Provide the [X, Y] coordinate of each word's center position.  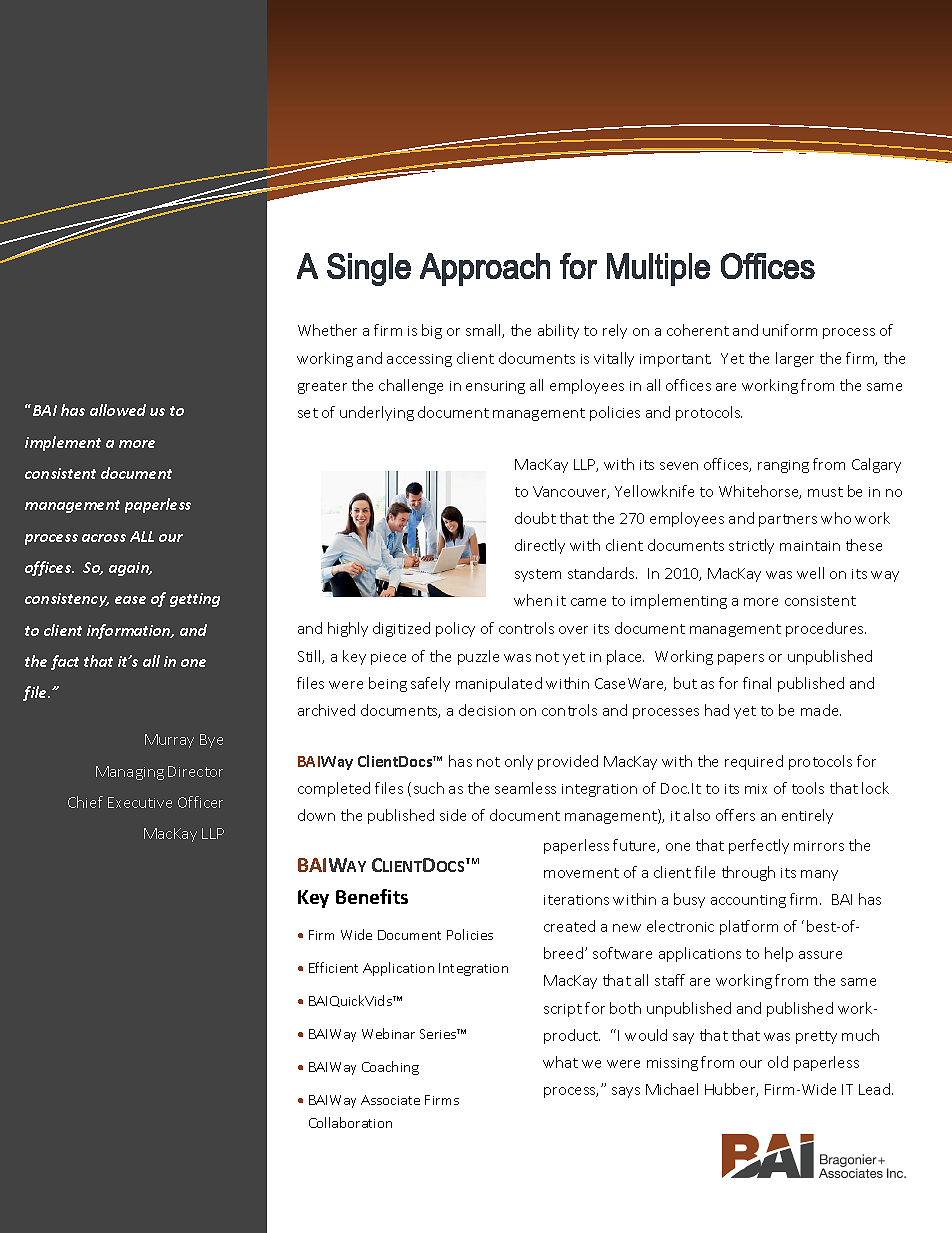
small [484, 331]
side [453, 815]
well [810, 573]
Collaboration [350, 1122]
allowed [118, 410]
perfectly [759, 846]
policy [455, 629]
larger [795, 359]
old [778, 1062]
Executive [140, 802]
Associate [390, 1100]
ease [130, 600]
